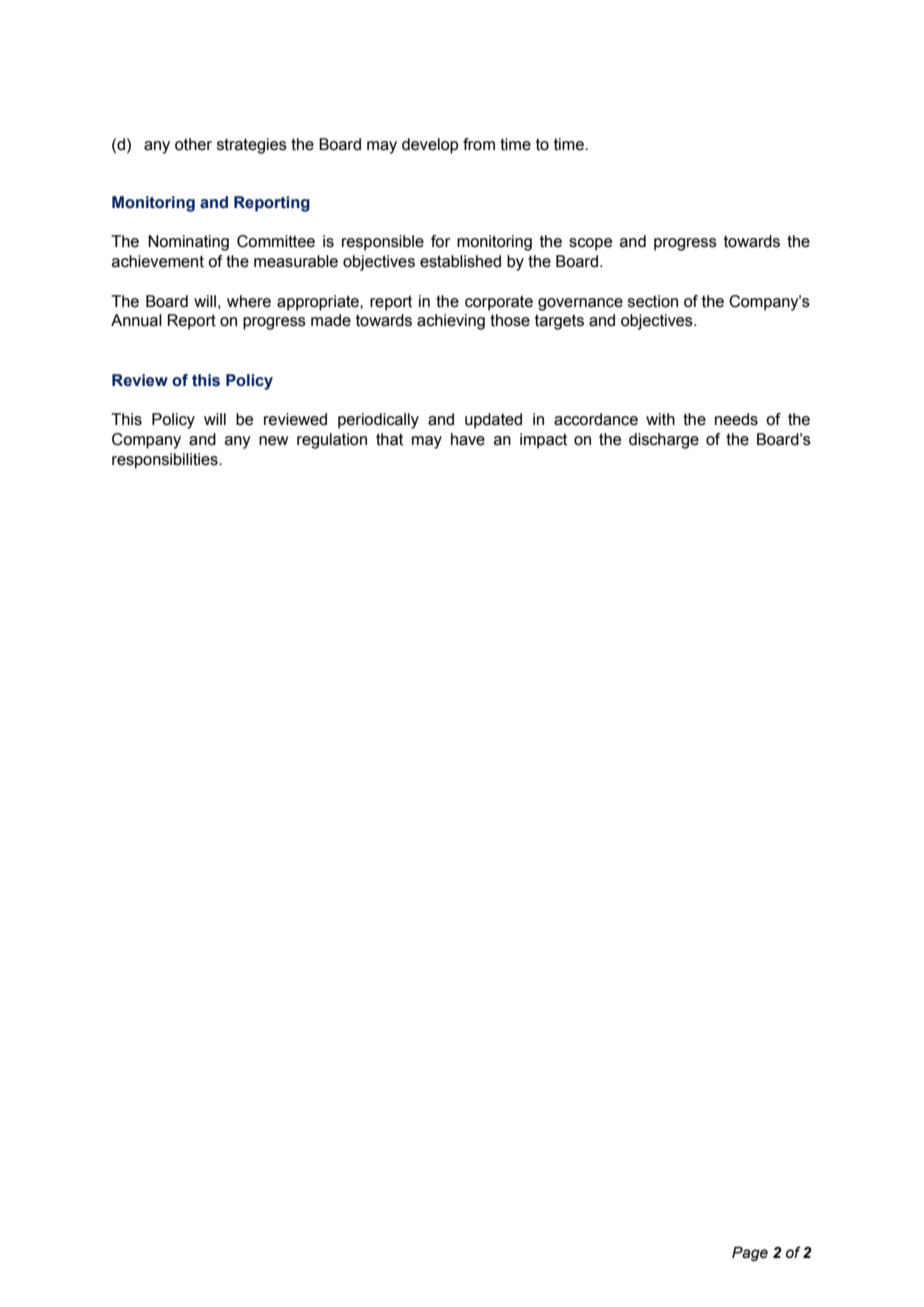  What do you see at coordinates (493, 421) in the page?
I see `updated` at bounding box center [493, 421].
